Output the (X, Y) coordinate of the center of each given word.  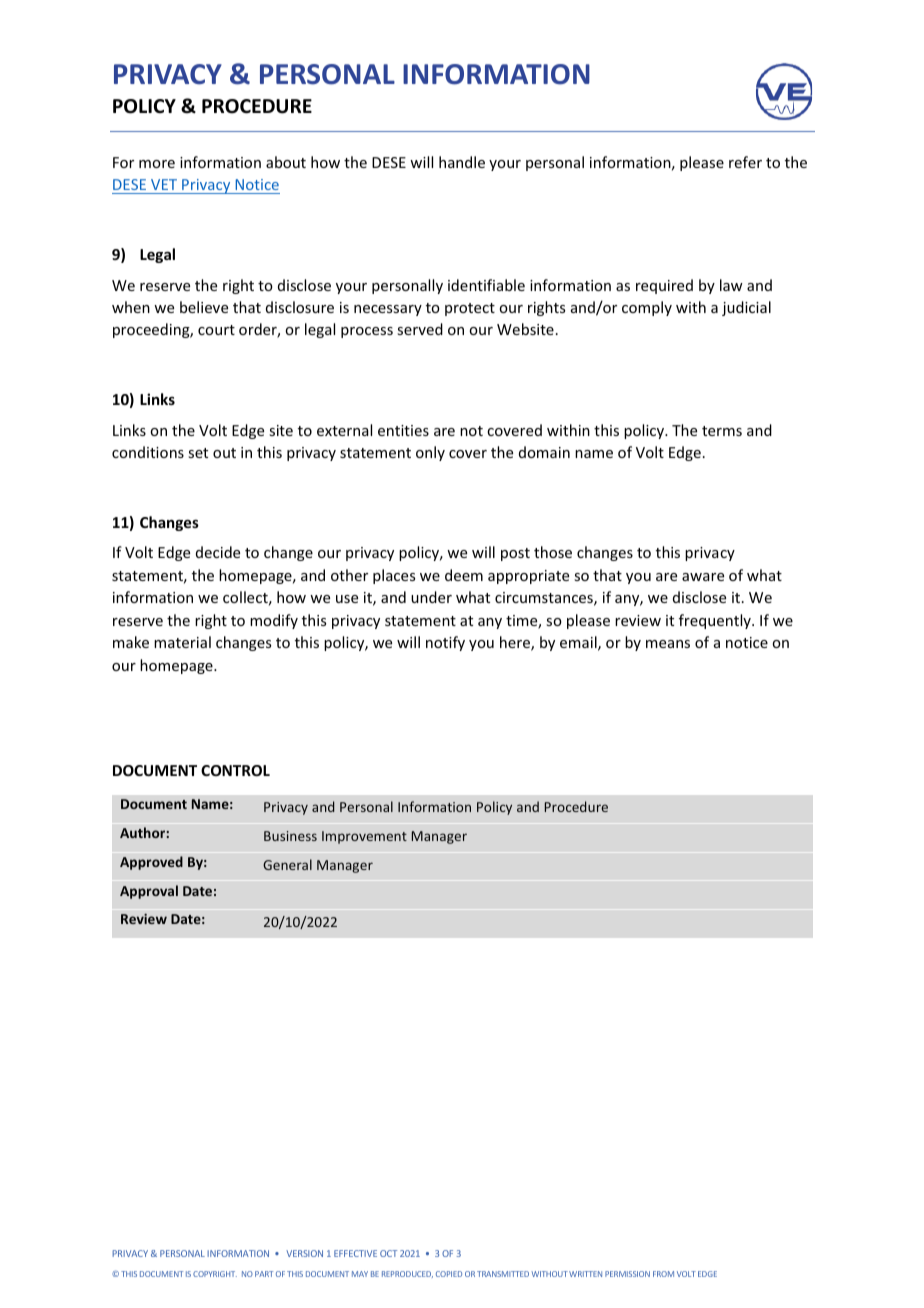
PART (264, 1274)
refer (745, 162)
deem (464, 575)
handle (462, 162)
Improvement (364, 837)
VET (164, 184)
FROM (663, 1274)
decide (218, 552)
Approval (149, 892)
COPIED (449, 1274)
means (668, 644)
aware (703, 577)
